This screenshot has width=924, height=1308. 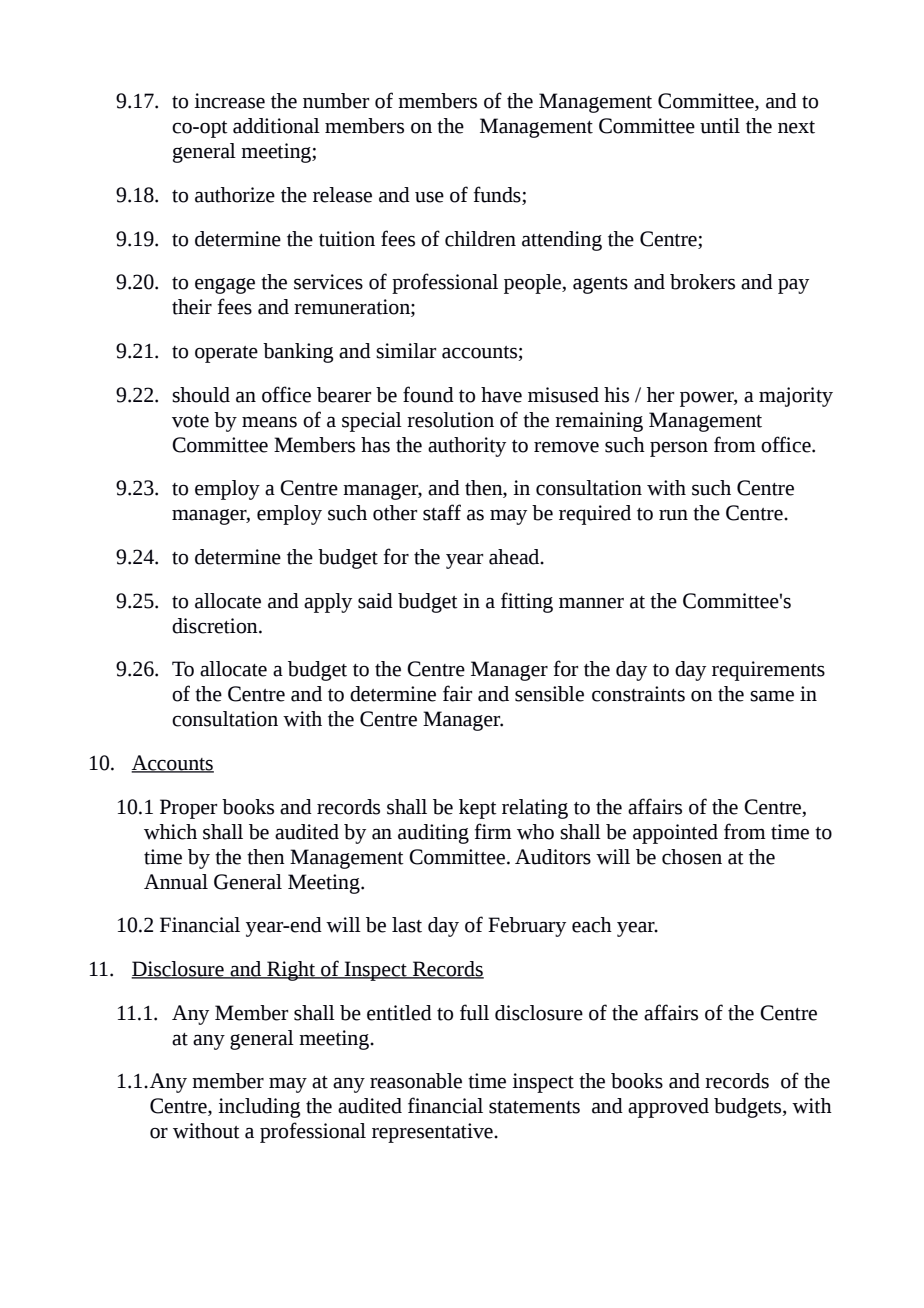 What do you see at coordinates (216, 626) in the screenshot?
I see `discretion` at bounding box center [216, 626].
